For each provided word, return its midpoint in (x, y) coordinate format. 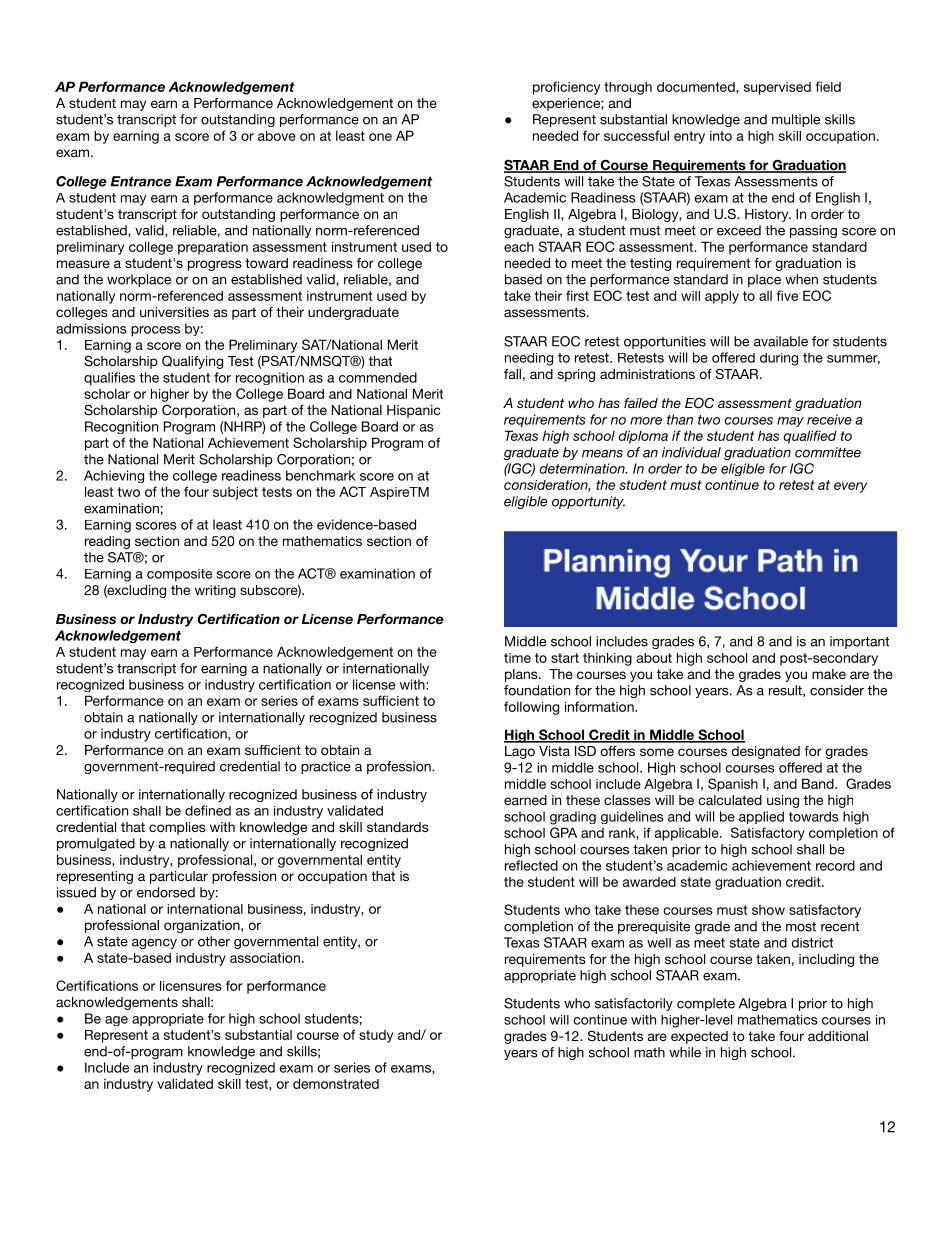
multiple (796, 120)
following (531, 708)
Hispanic (413, 411)
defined (208, 810)
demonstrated (336, 1083)
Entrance (141, 181)
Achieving (114, 476)
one (380, 137)
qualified (810, 437)
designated (765, 752)
